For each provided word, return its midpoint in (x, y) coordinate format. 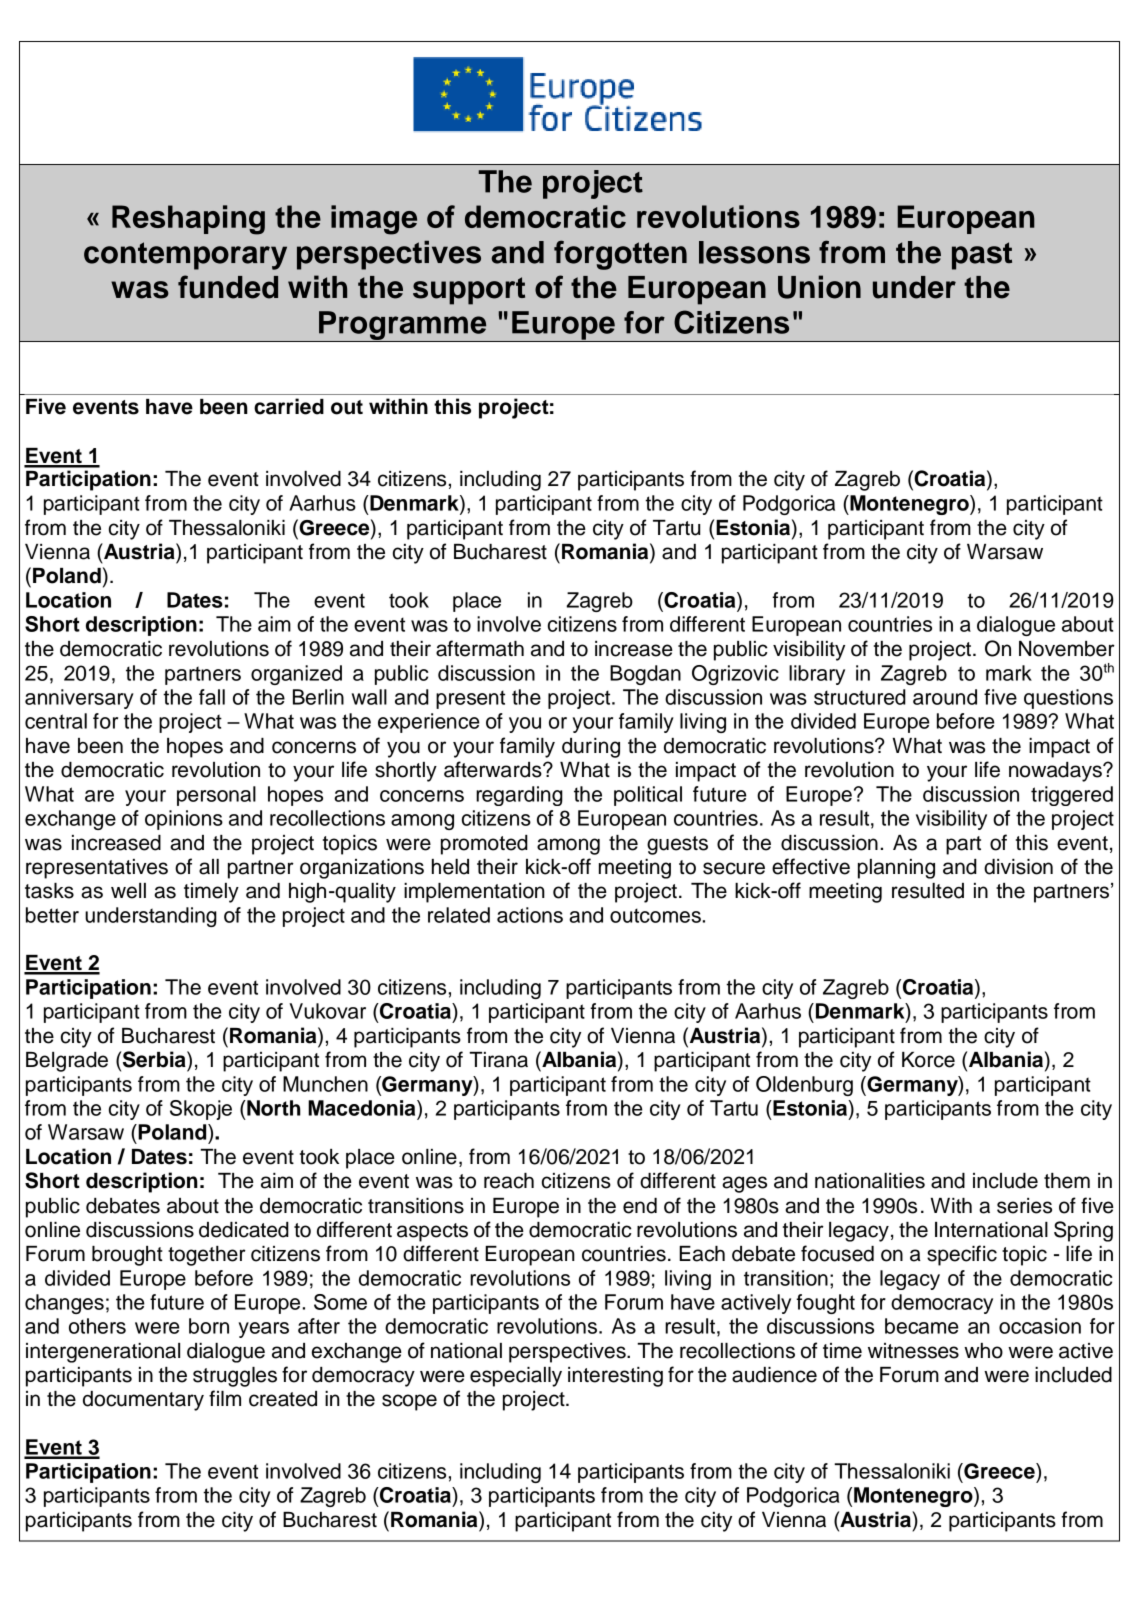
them (1067, 1181)
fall (212, 697)
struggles (235, 1377)
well (128, 891)
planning (896, 869)
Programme (403, 326)
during (591, 748)
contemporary (185, 256)
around (945, 697)
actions (530, 915)
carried (289, 406)
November (1067, 649)
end (640, 1206)
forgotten (620, 255)
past (982, 256)
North (273, 1108)
